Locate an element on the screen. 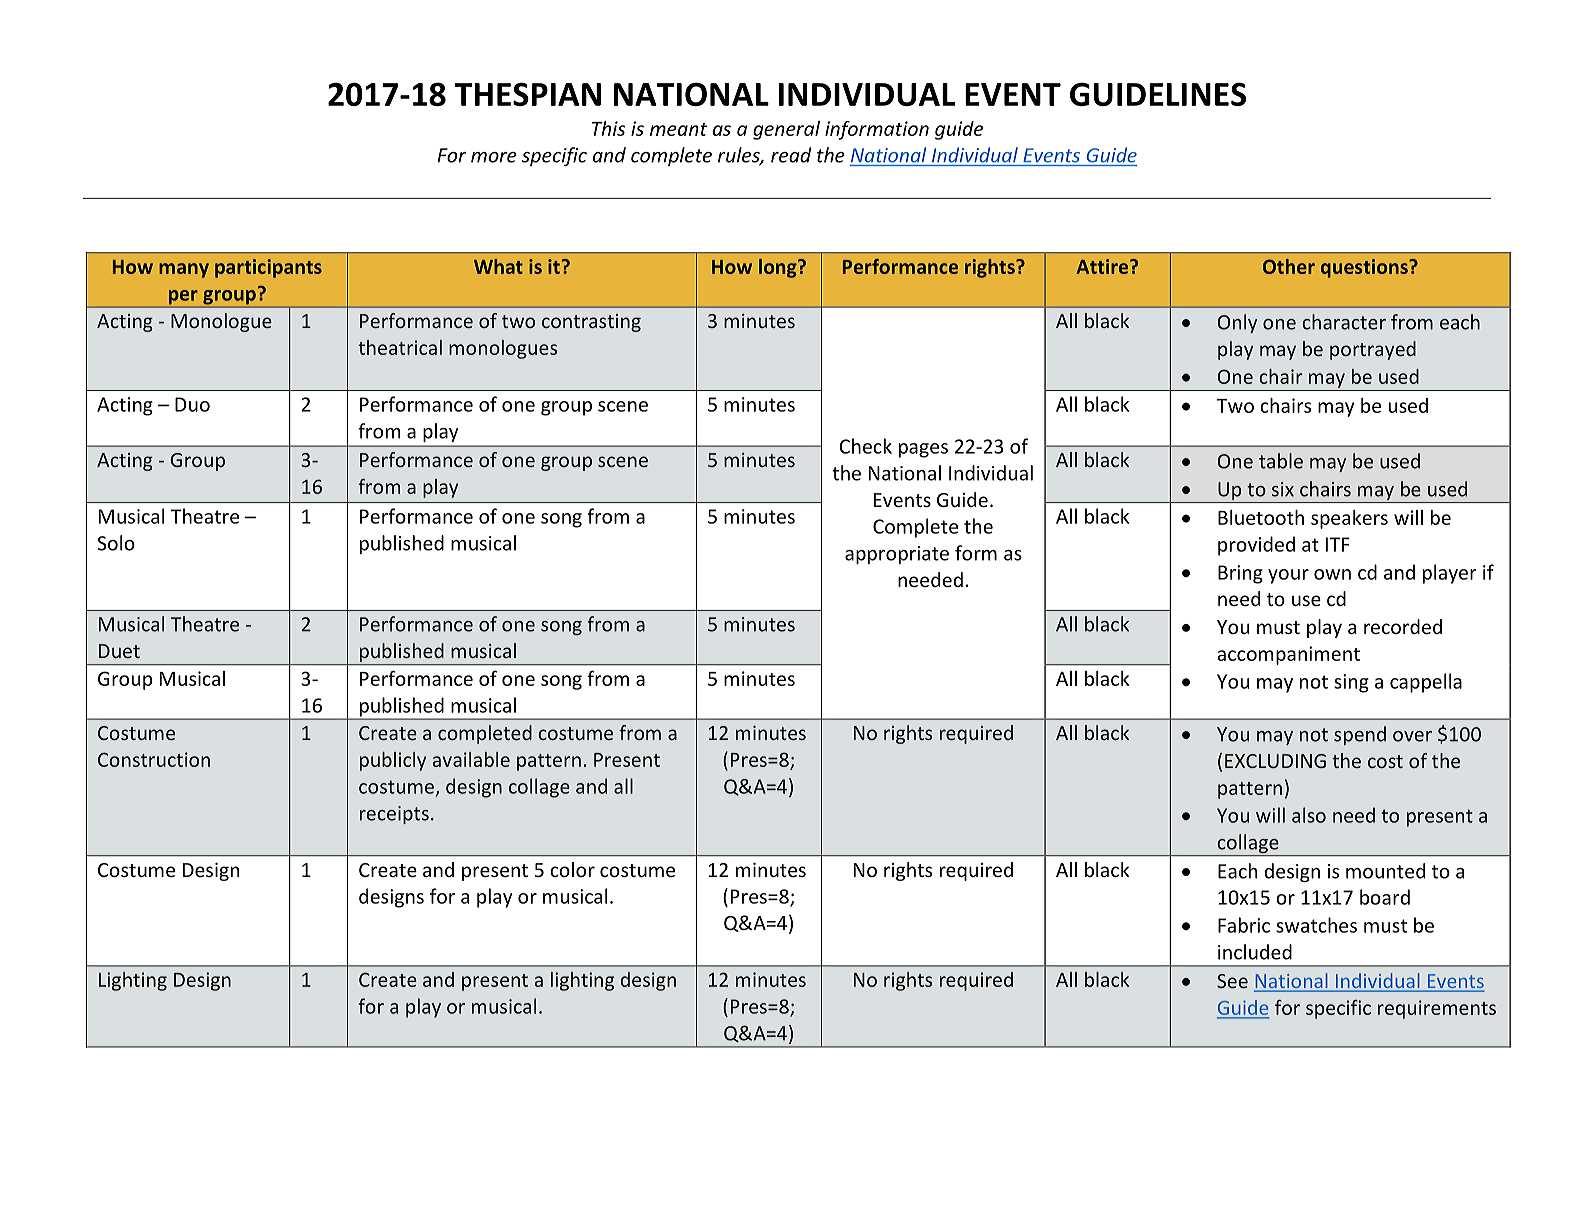 This screenshot has width=1574, height=1216. general is located at coordinates (786, 130).
